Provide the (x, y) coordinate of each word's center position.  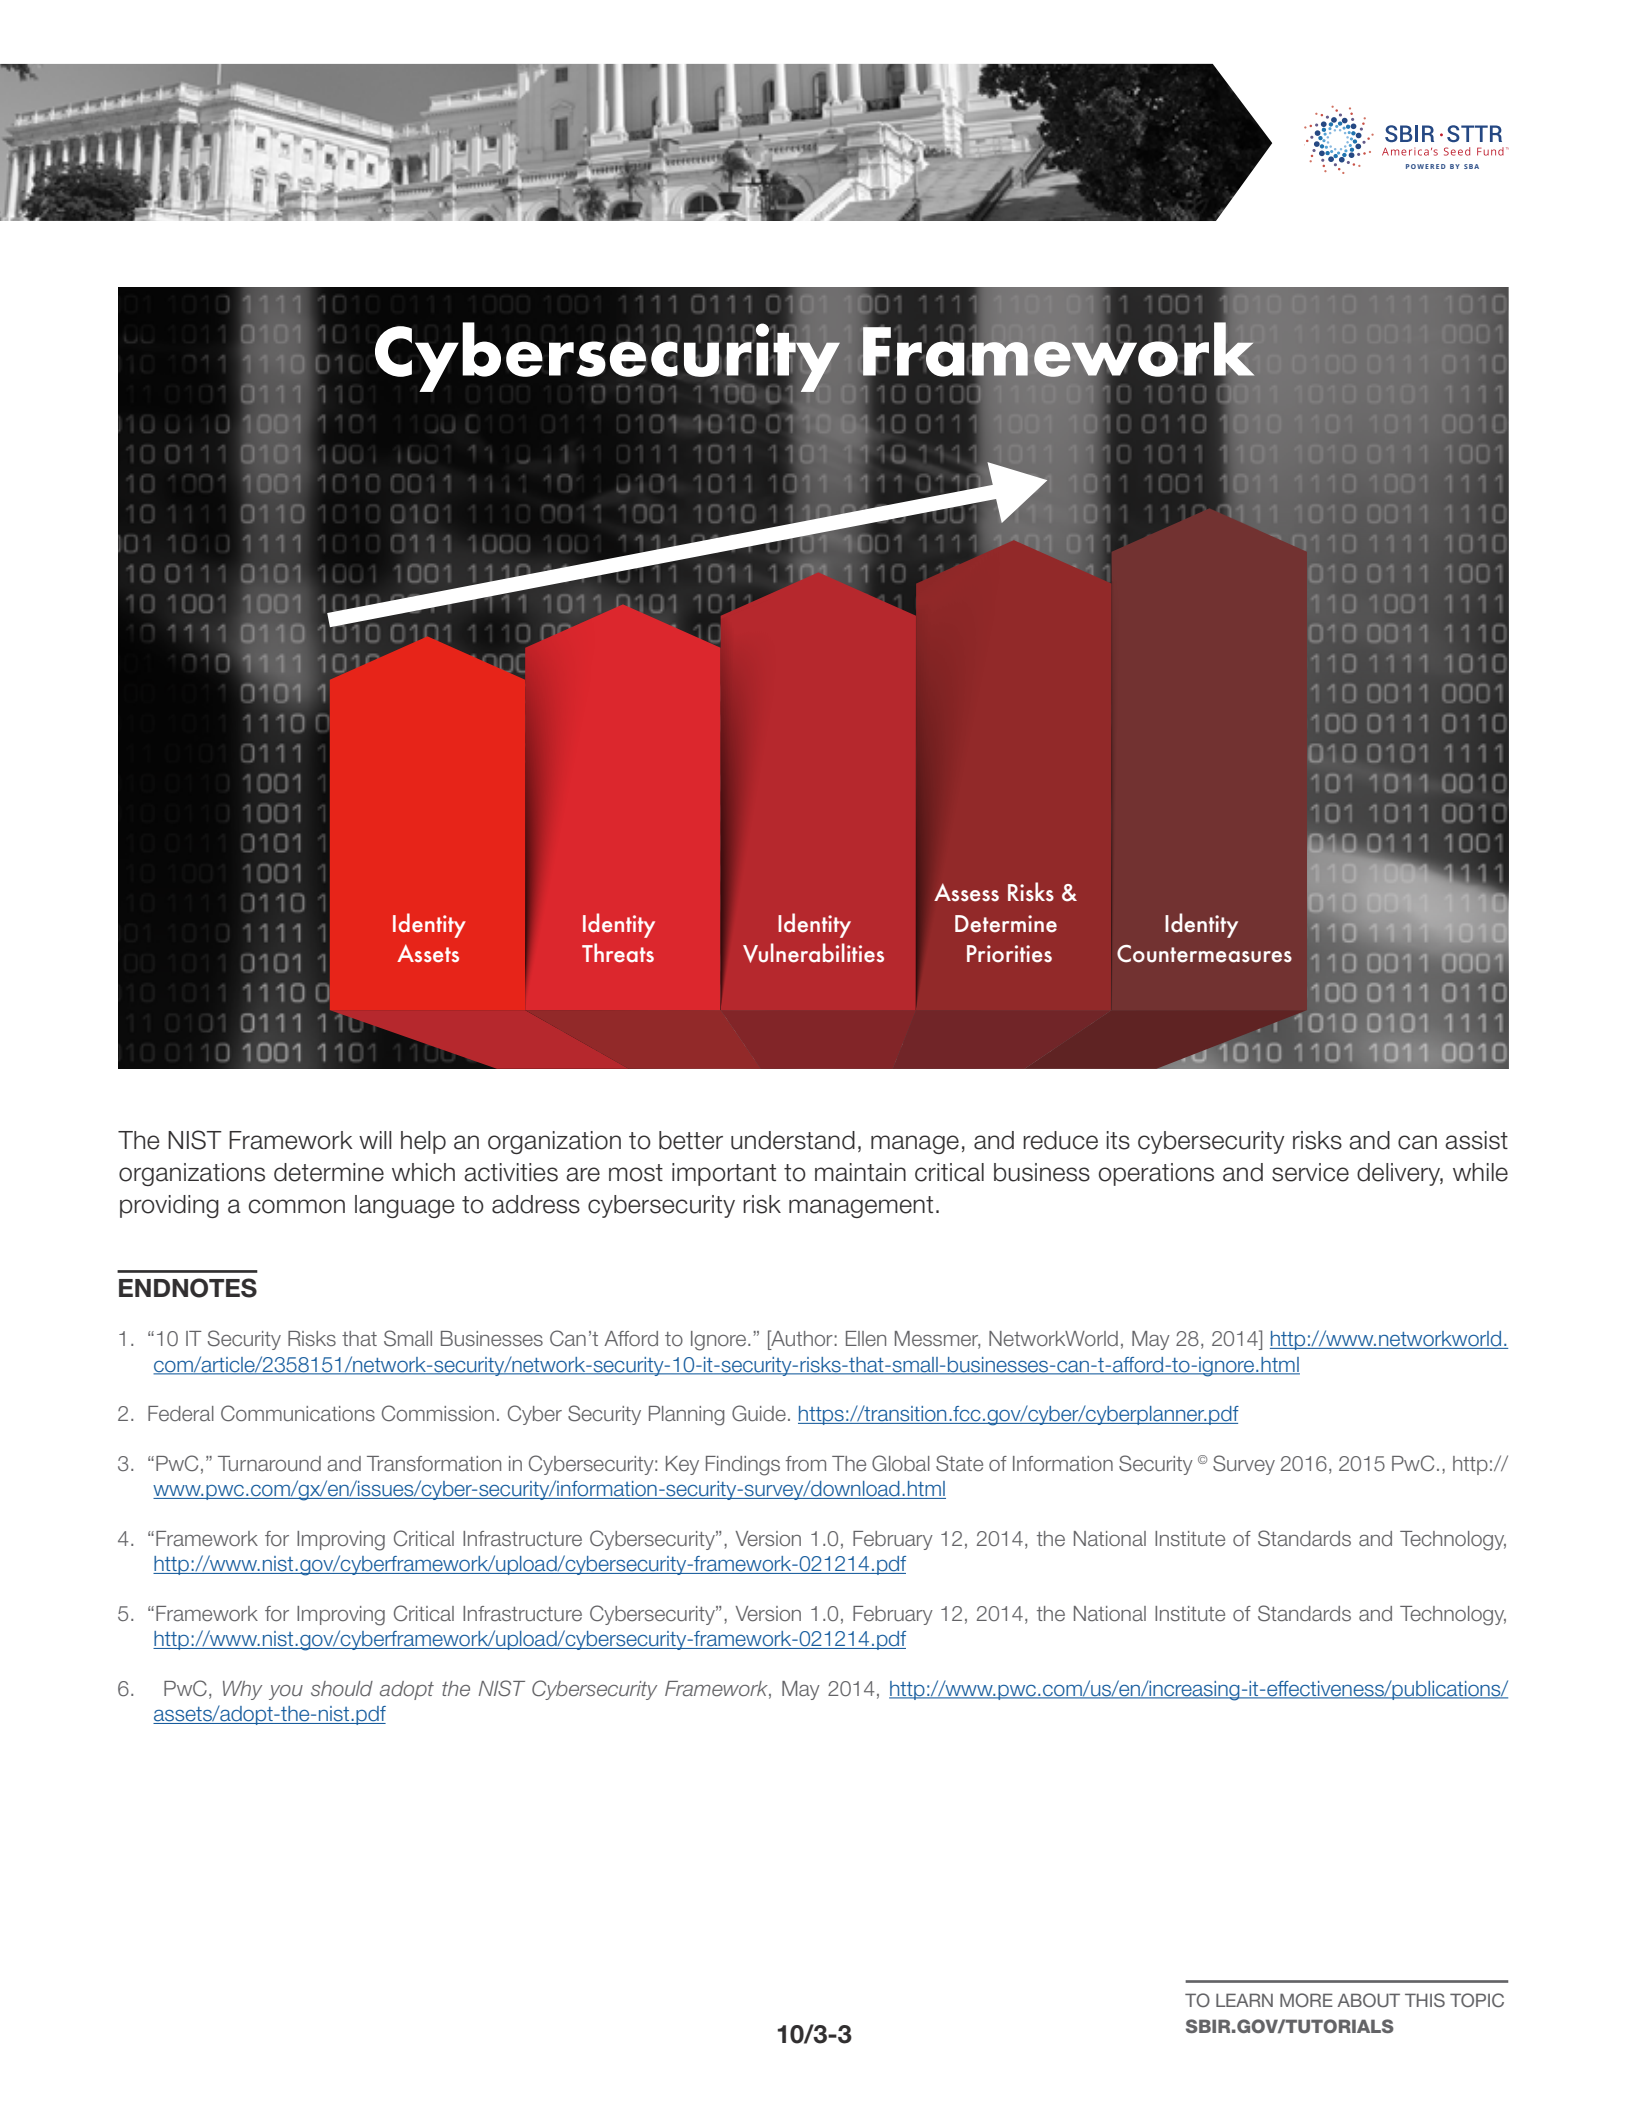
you (286, 1692)
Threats (618, 953)
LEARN (1244, 2000)
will (375, 1140)
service (1310, 1172)
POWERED (1426, 166)
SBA (1471, 166)
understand (793, 1140)
